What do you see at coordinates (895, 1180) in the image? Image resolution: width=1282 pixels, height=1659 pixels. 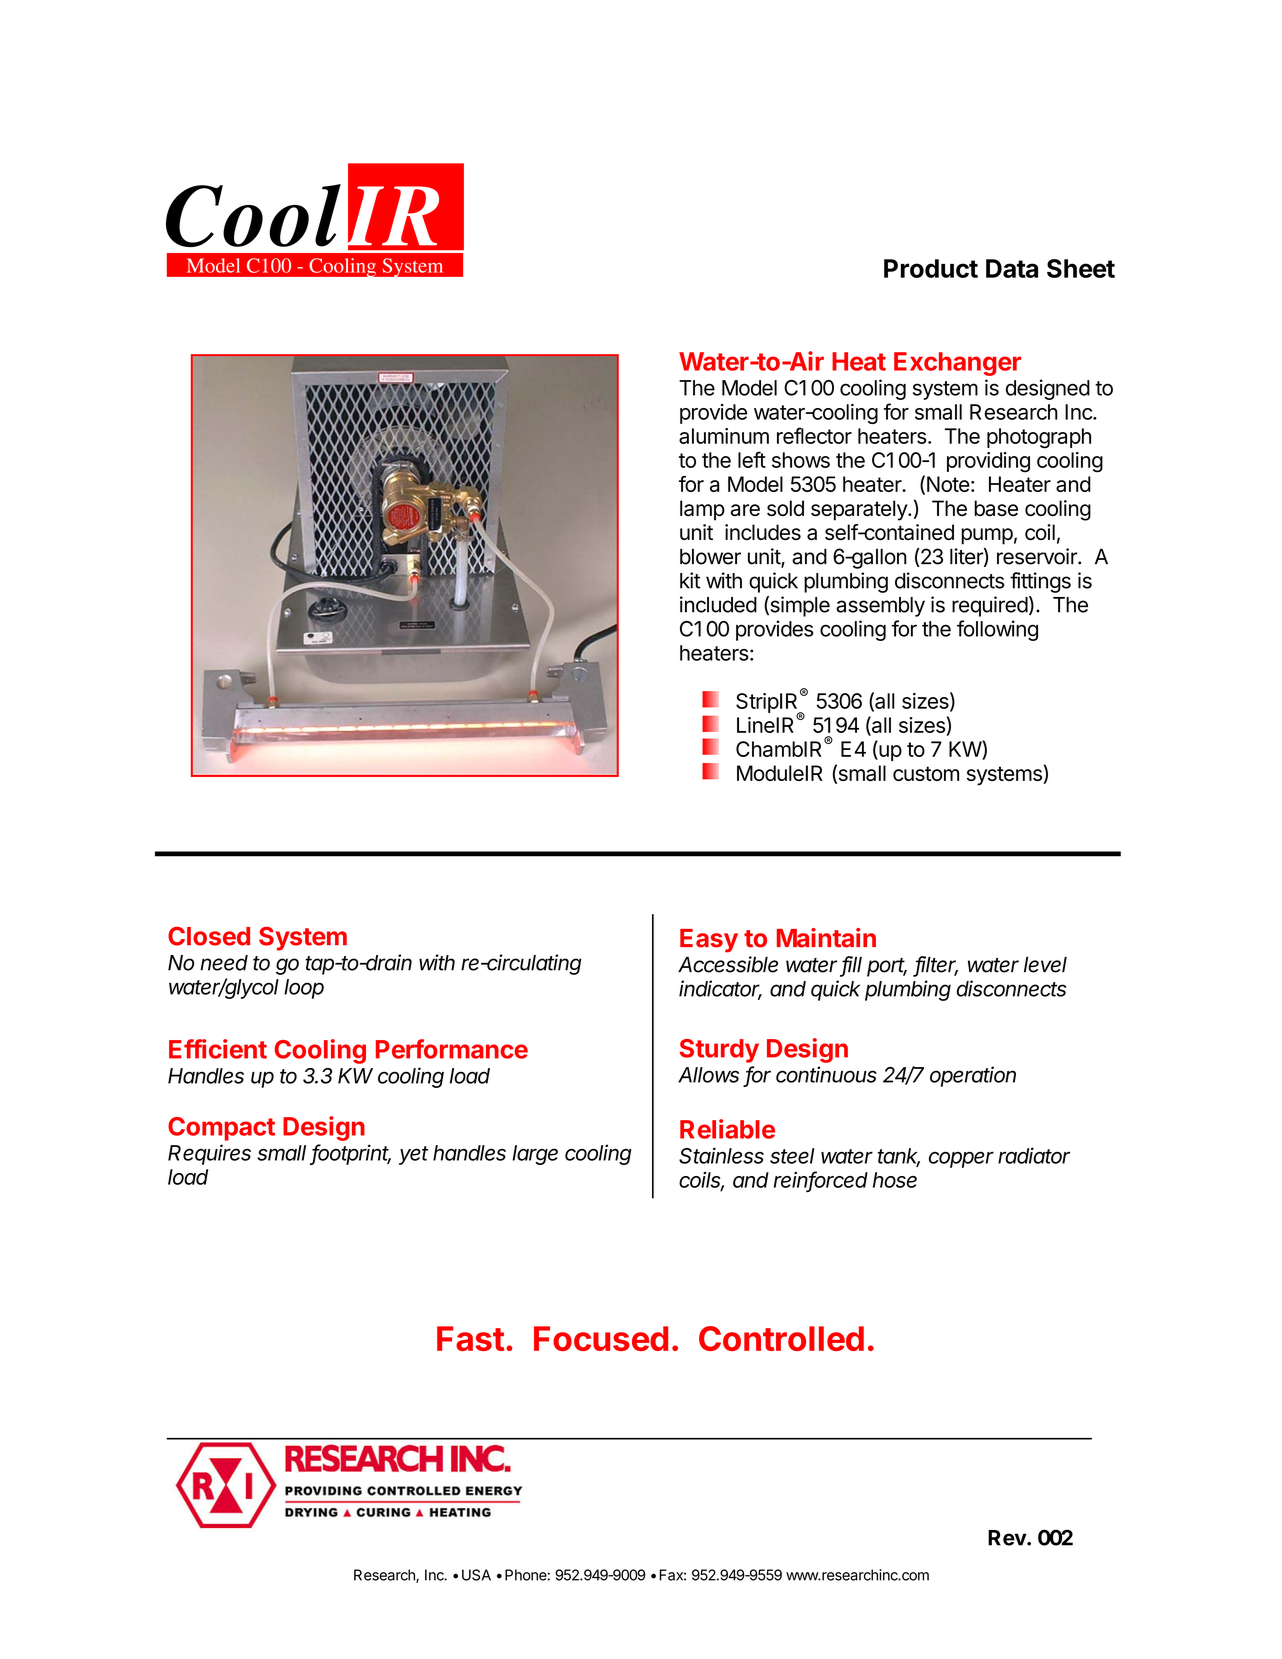 I see `hose` at bounding box center [895, 1180].
